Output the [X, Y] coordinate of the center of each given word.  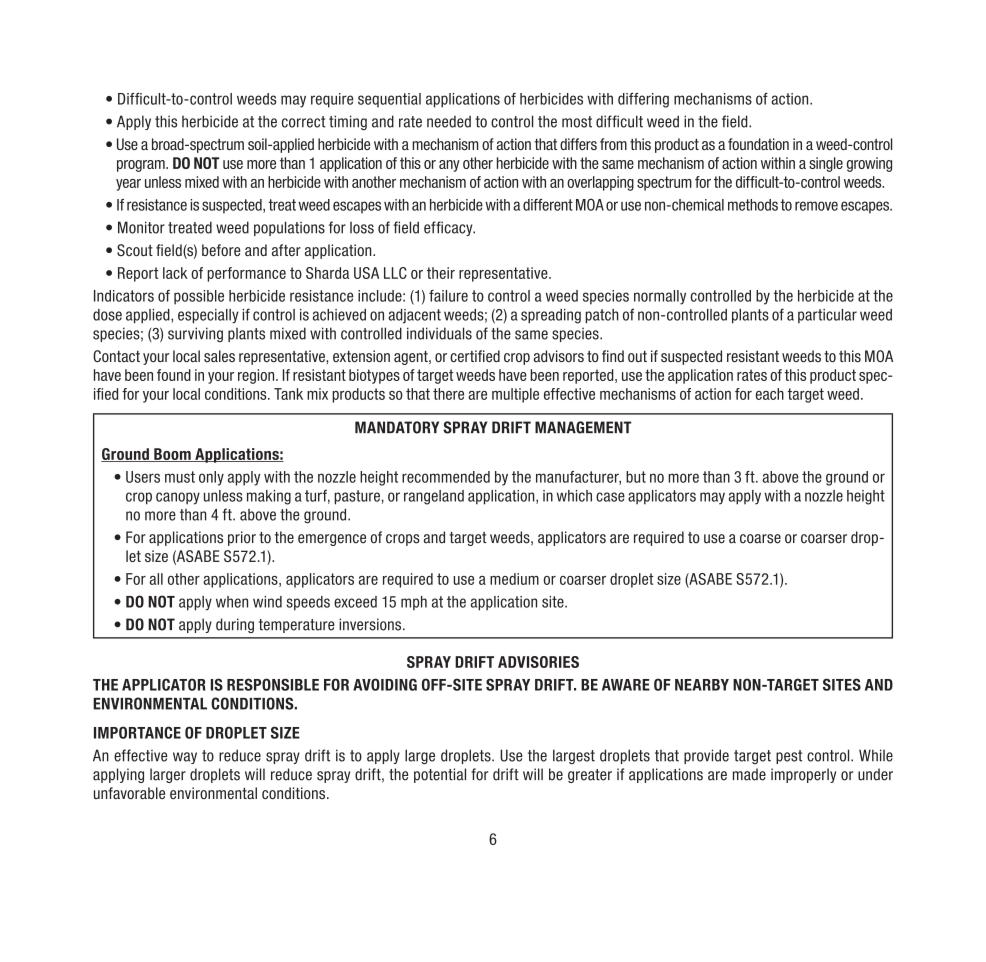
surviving [195, 334]
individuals [439, 333]
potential [440, 775]
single [826, 164]
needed [449, 121]
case [610, 497]
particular [827, 316]
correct [304, 122]
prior [242, 538]
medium [514, 579]
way [185, 758]
